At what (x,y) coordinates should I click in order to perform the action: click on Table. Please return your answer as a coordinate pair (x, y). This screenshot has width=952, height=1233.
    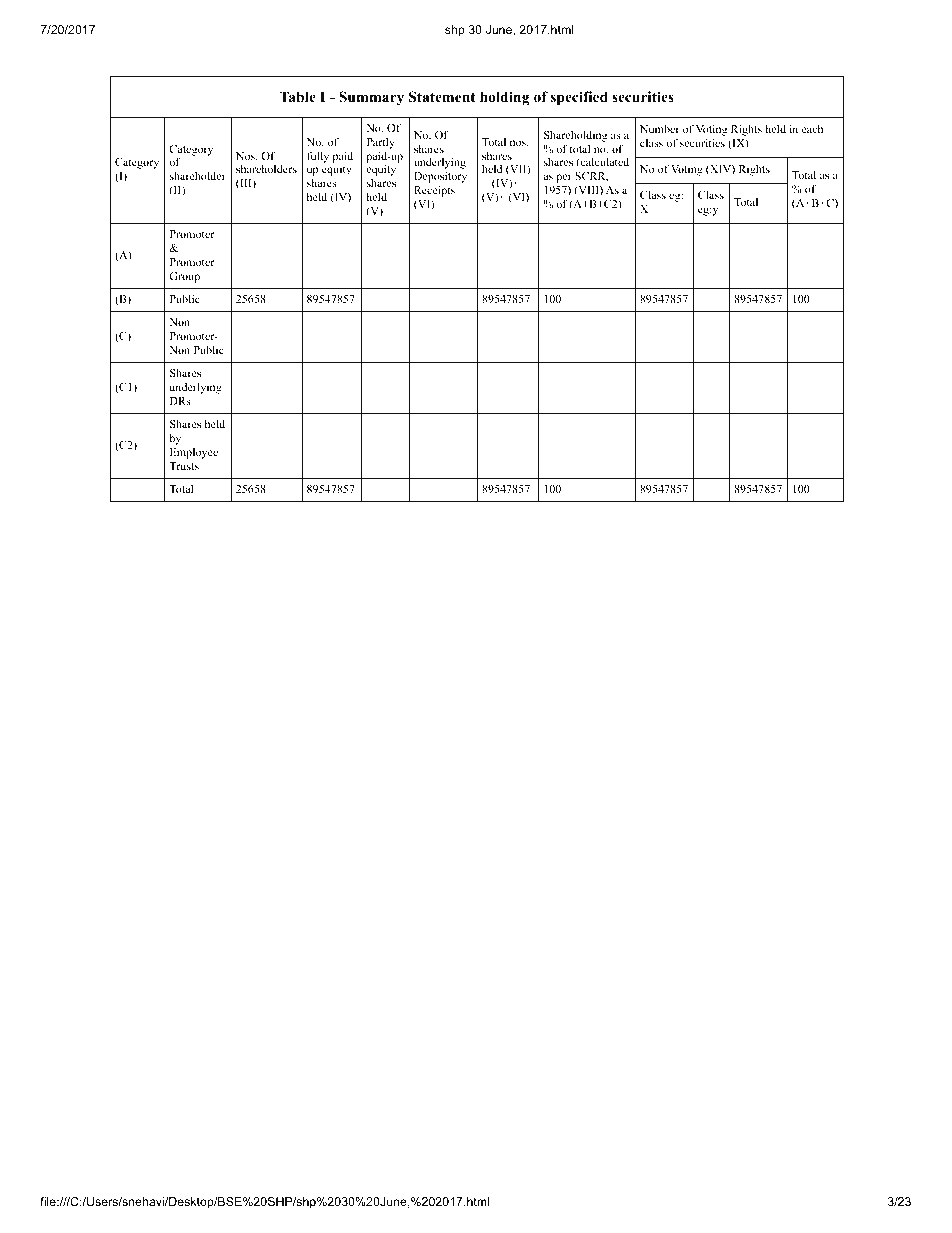
    Looking at the image, I should click on (298, 96).
